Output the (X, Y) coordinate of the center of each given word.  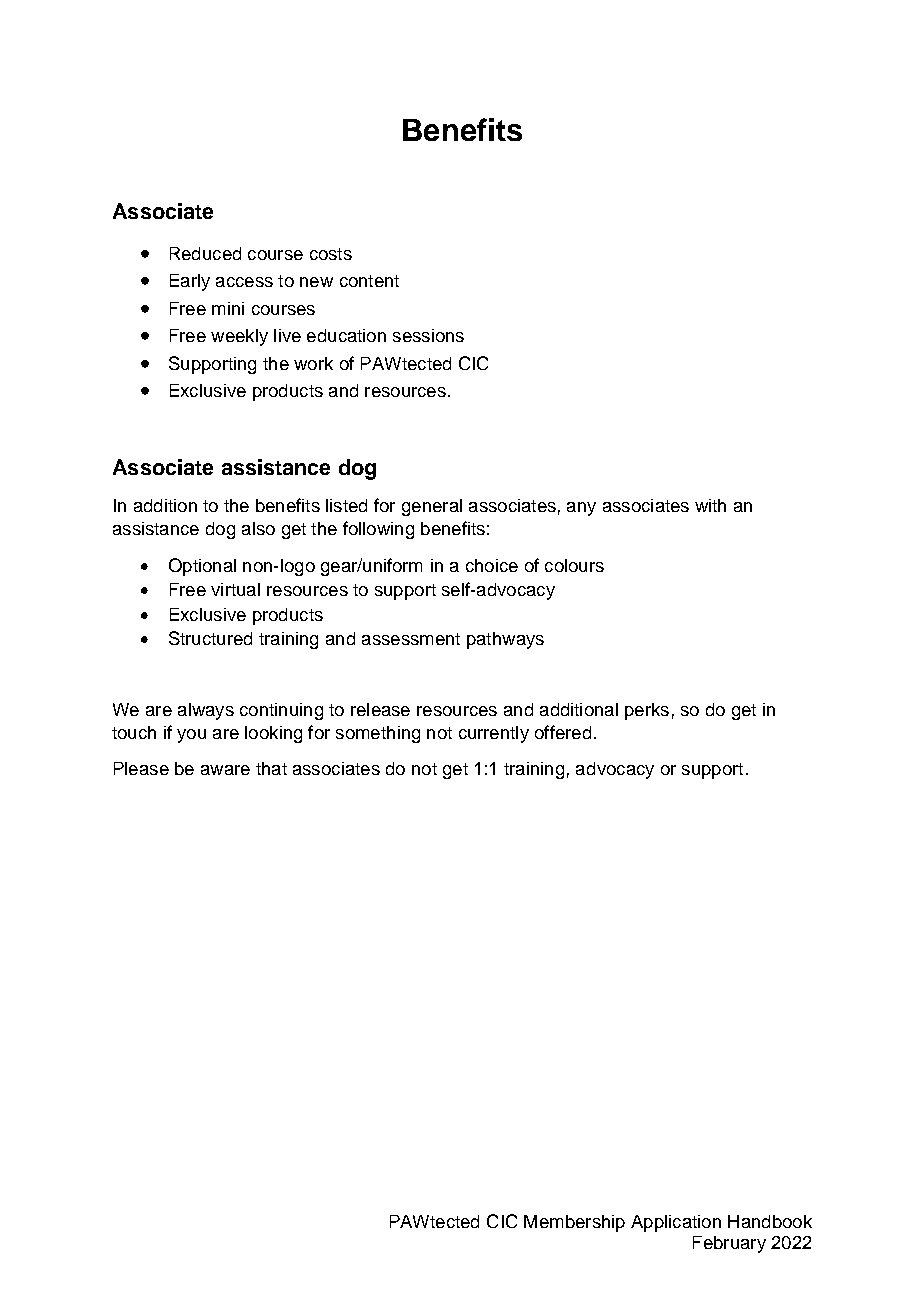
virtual (235, 589)
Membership (574, 1223)
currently (494, 734)
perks (647, 711)
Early (190, 282)
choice (492, 565)
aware (225, 770)
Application (676, 1223)
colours (574, 565)
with (710, 505)
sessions (428, 335)
